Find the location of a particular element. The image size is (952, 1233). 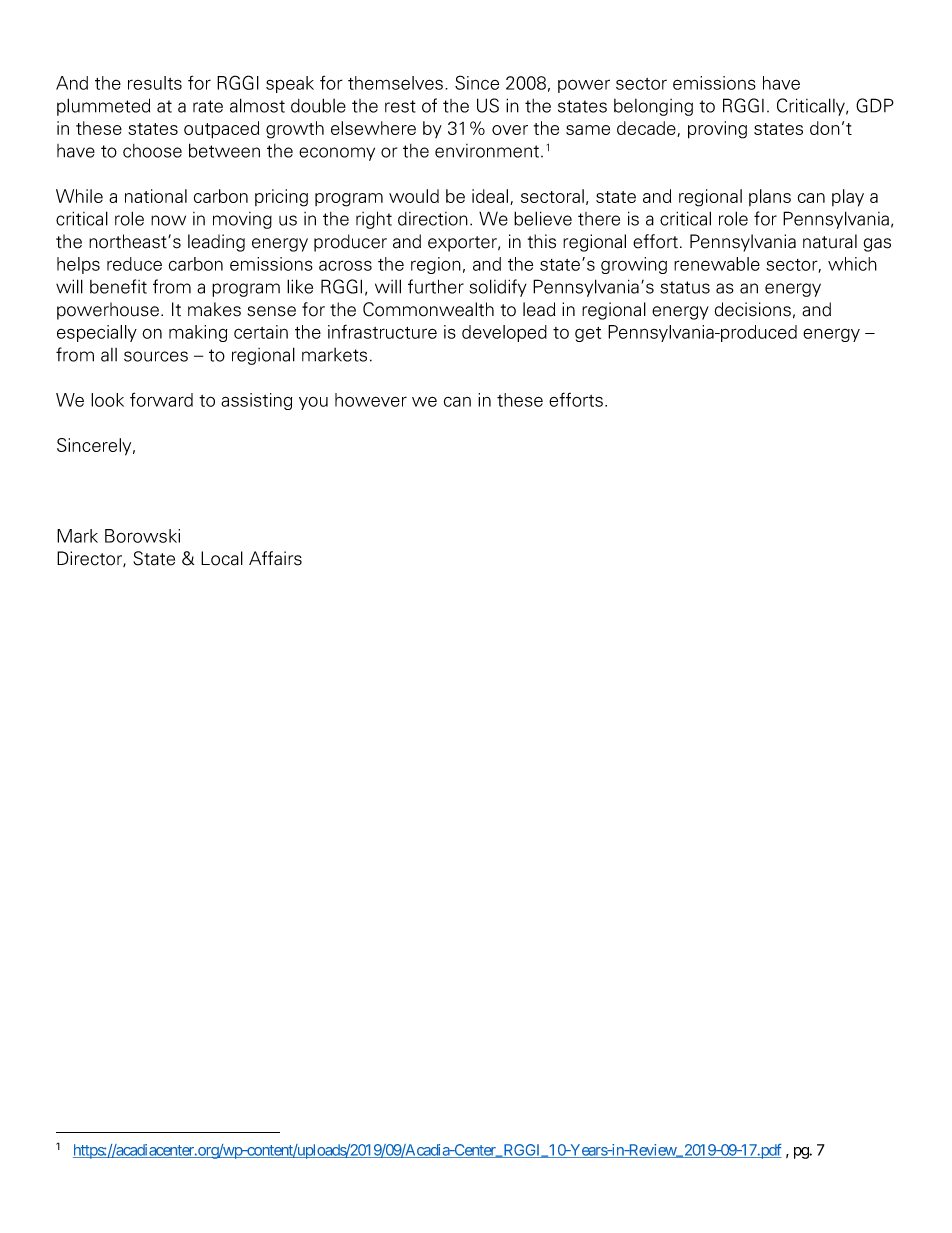

get is located at coordinates (588, 334).
